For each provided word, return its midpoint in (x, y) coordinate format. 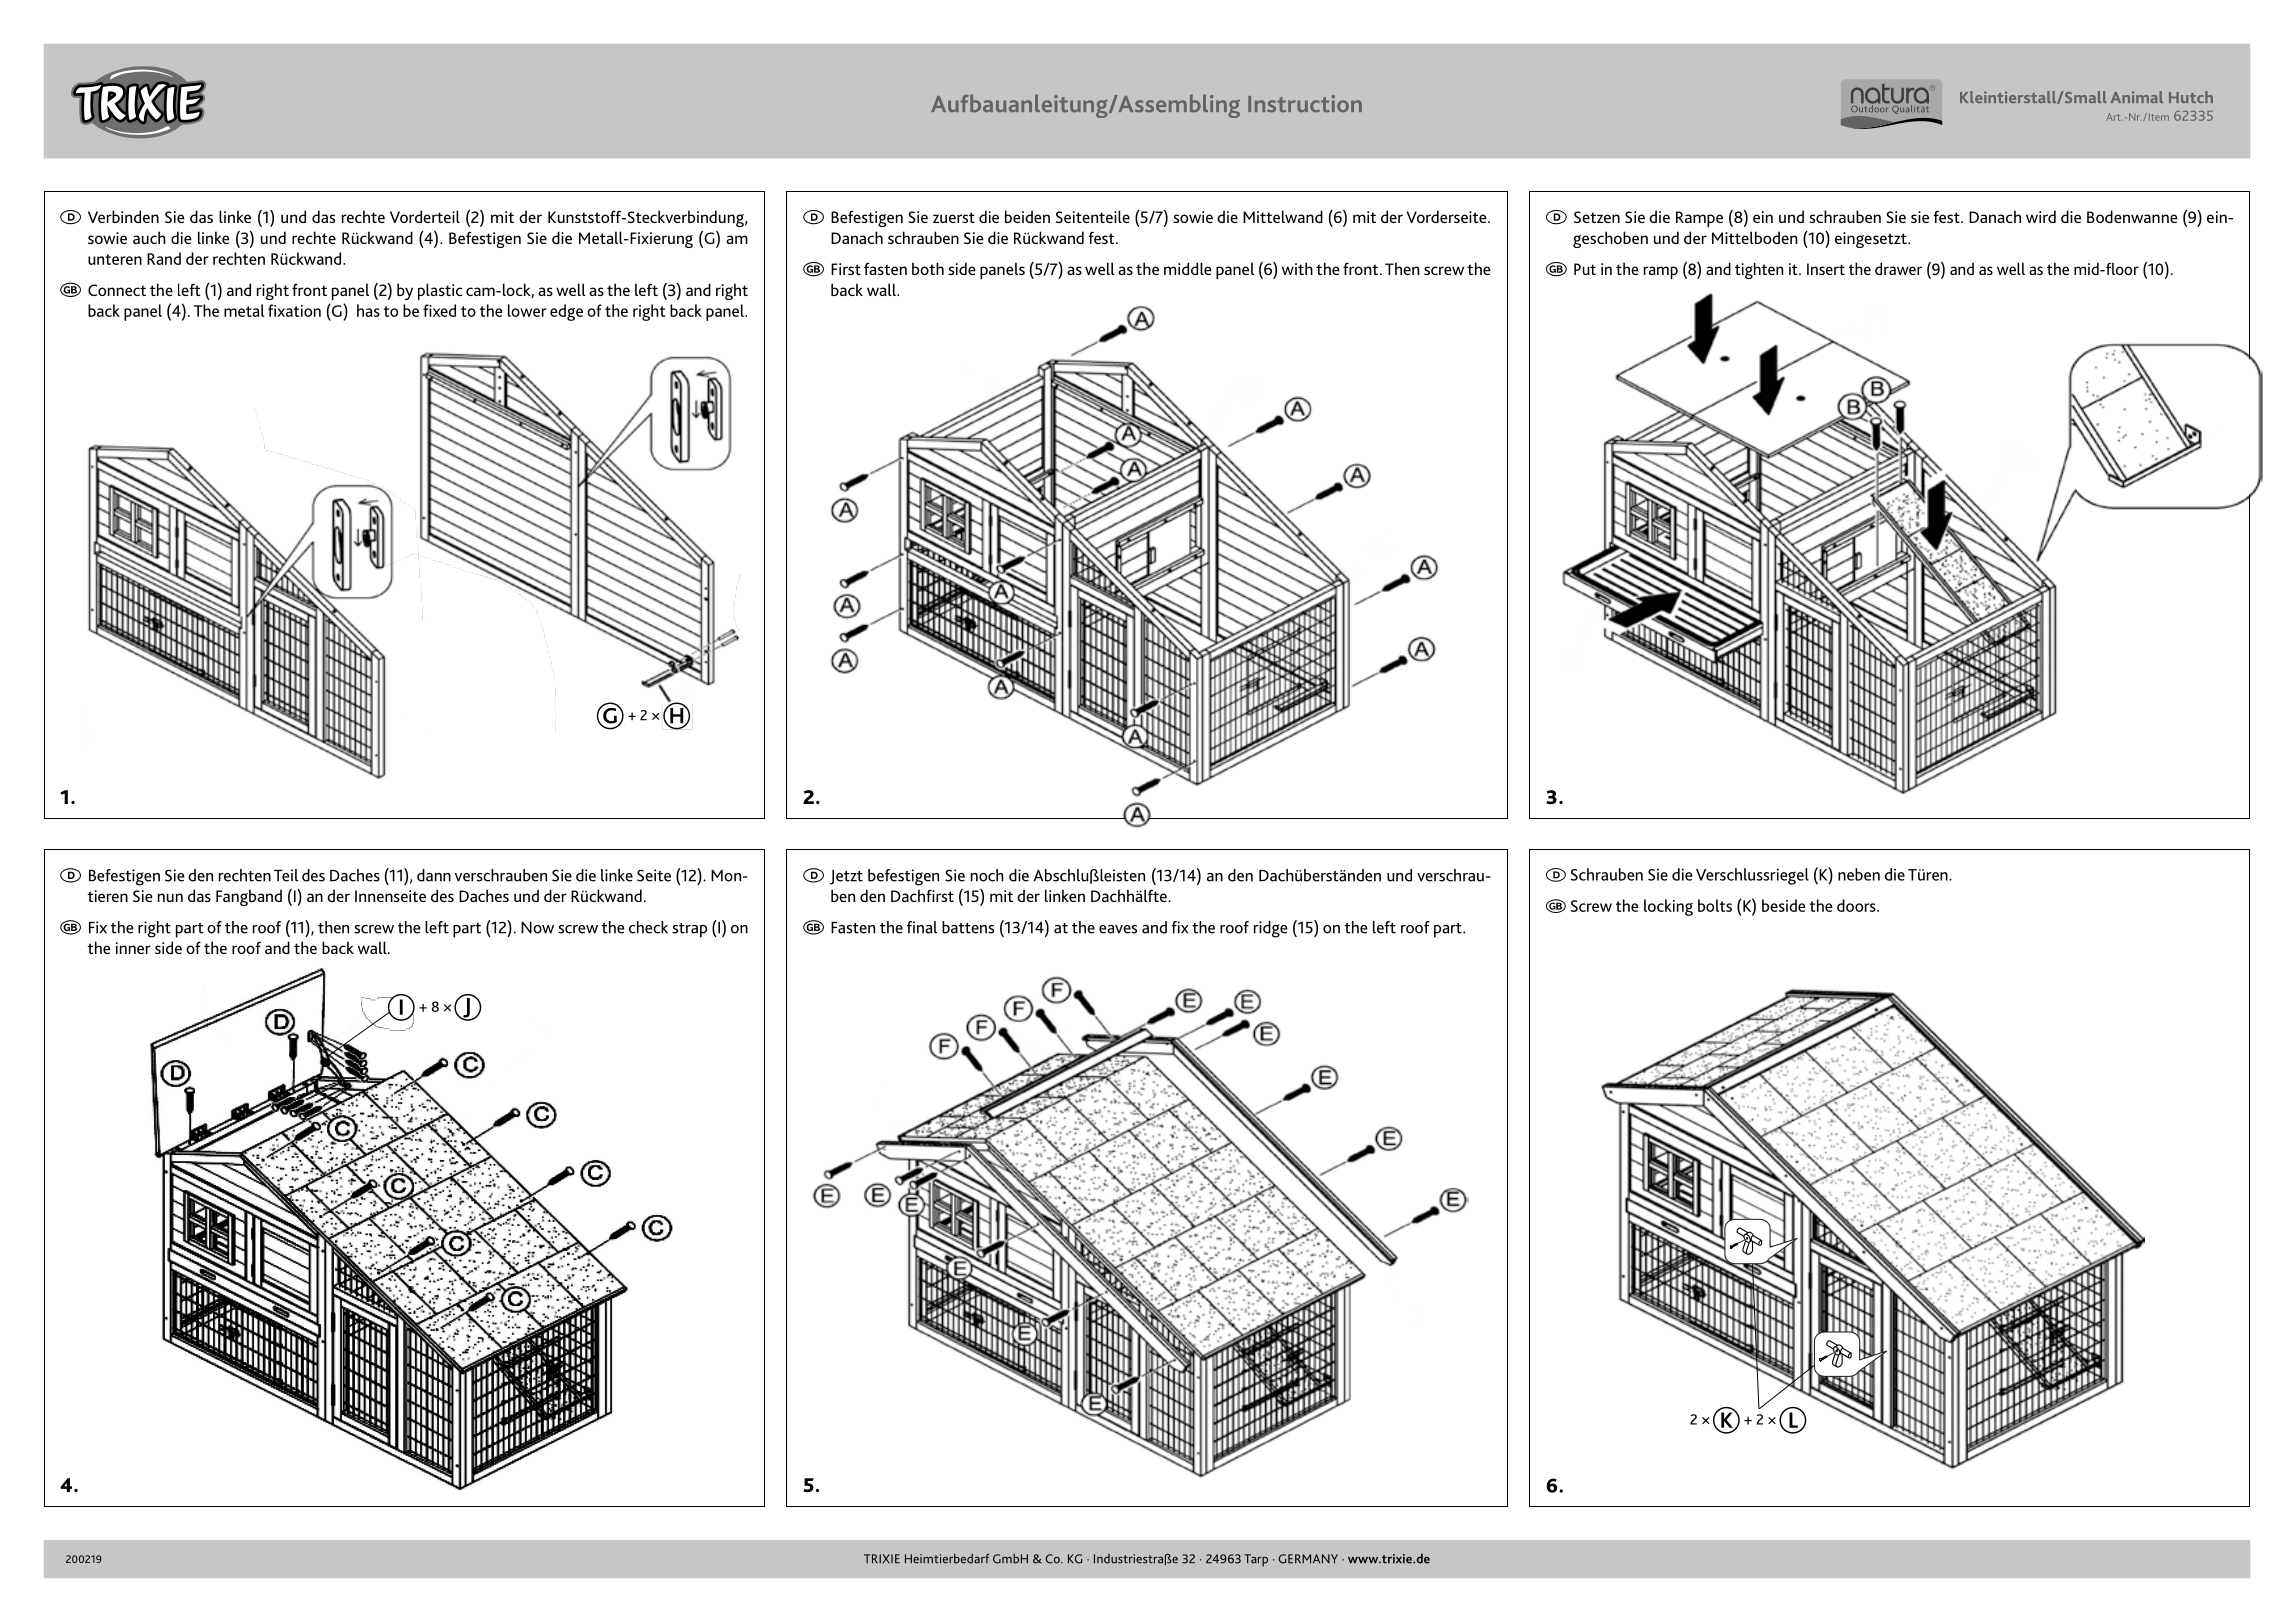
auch (149, 237)
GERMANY (1308, 1559)
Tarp (1256, 1560)
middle (1188, 268)
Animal (2137, 97)
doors (1857, 905)
